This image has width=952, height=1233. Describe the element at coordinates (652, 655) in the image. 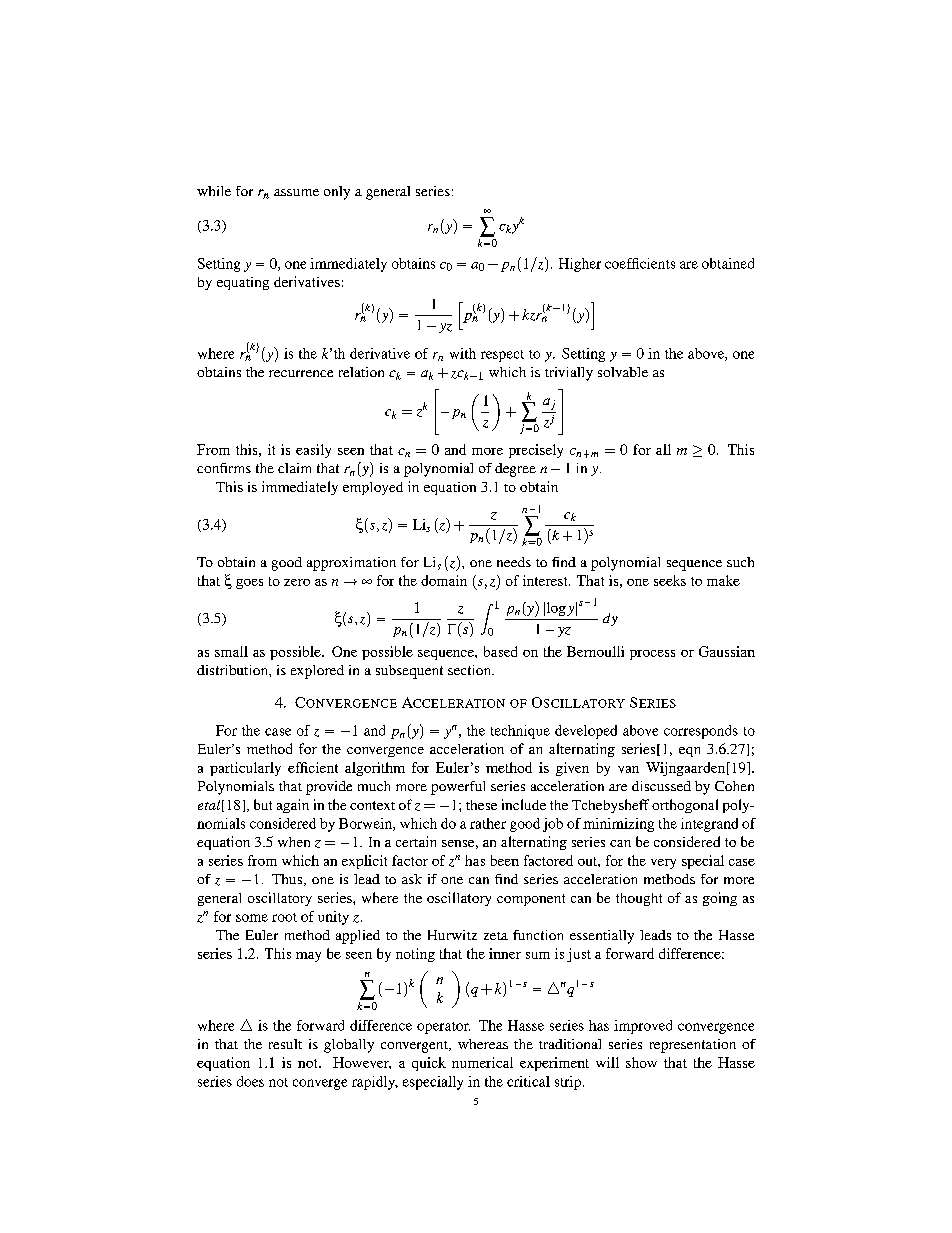

I see `process` at that location.
